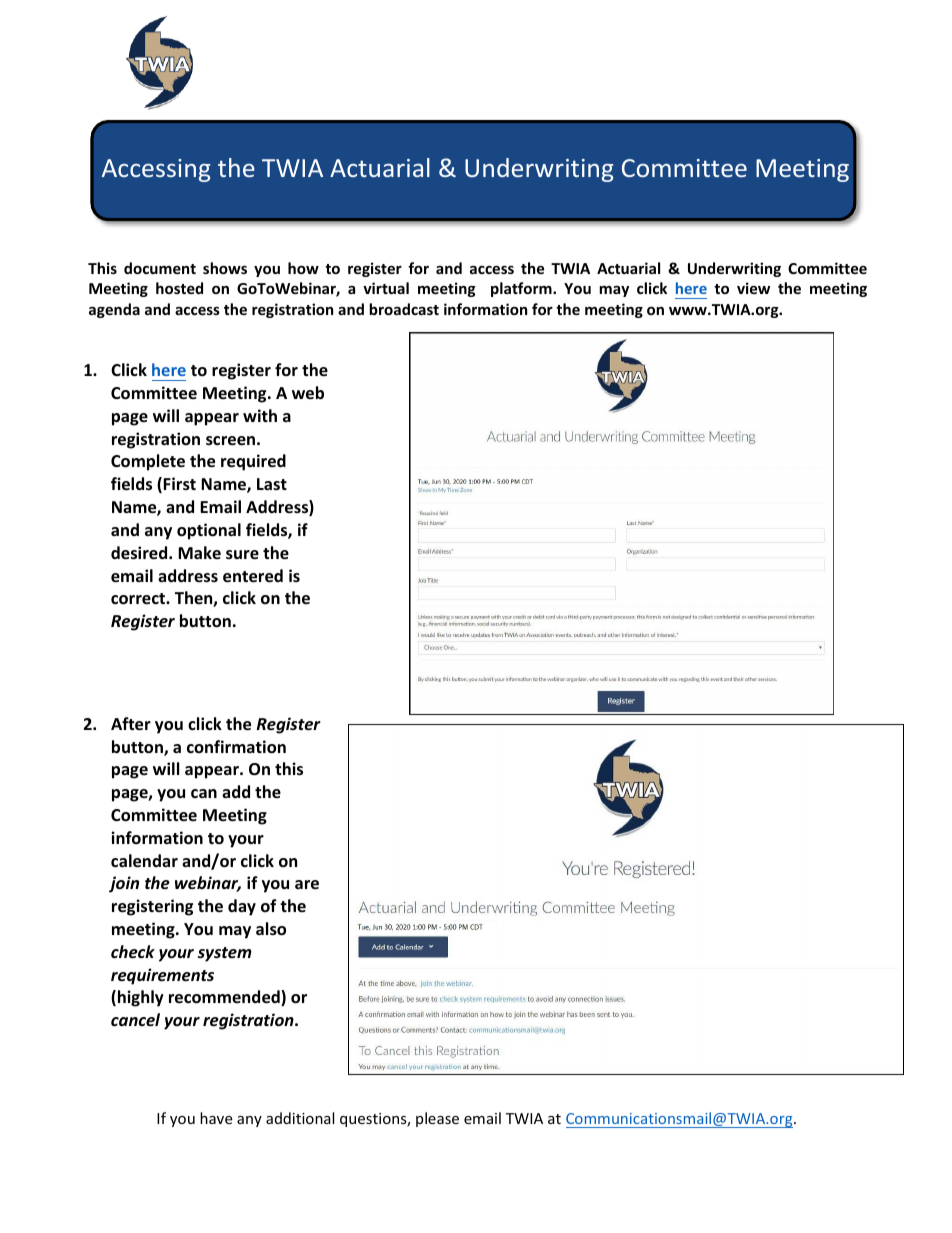 This page has height=1233, width=952. I want to click on hosted, so click(179, 288).
